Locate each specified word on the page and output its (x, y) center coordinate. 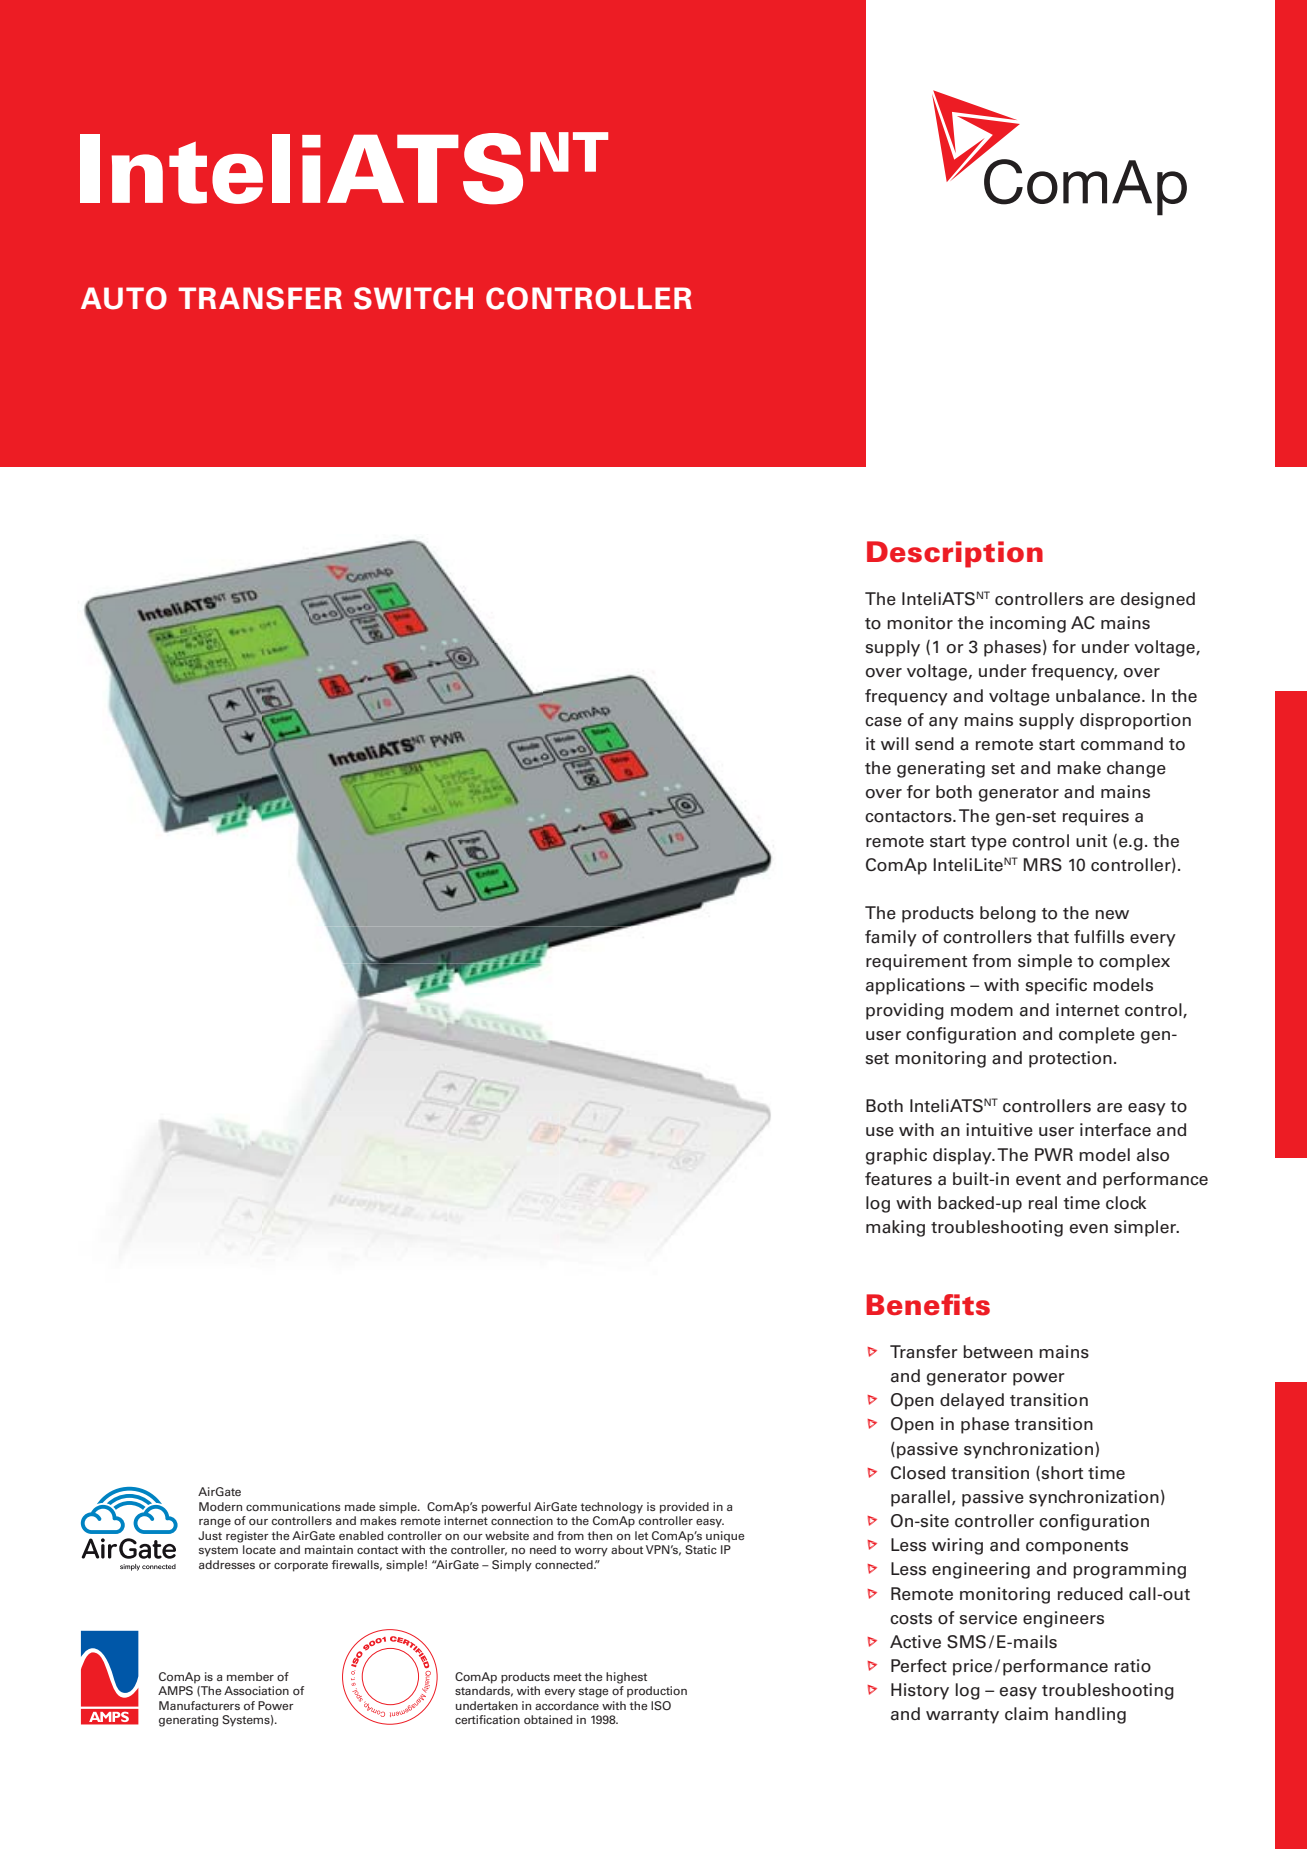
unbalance (1099, 696)
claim (1026, 1714)
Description (955, 554)
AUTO (124, 298)
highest (626, 1678)
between (998, 1352)
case (883, 722)
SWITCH (413, 298)
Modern (220, 1506)
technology (611, 1508)
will (895, 743)
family (891, 938)
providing (905, 1011)
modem (982, 1010)
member (250, 1676)
